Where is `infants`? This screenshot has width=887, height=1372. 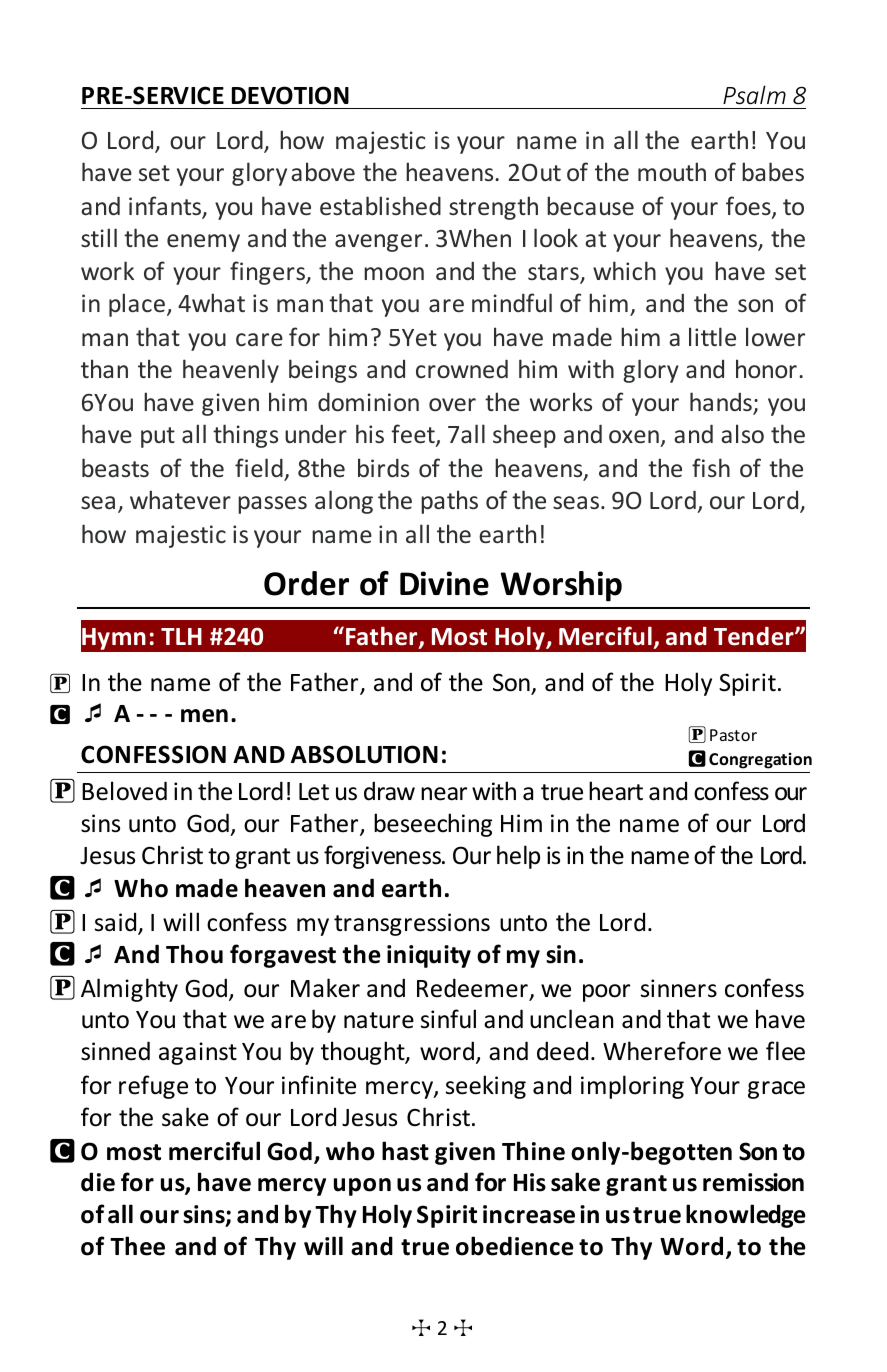
infants is located at coordinates (166, 207).
